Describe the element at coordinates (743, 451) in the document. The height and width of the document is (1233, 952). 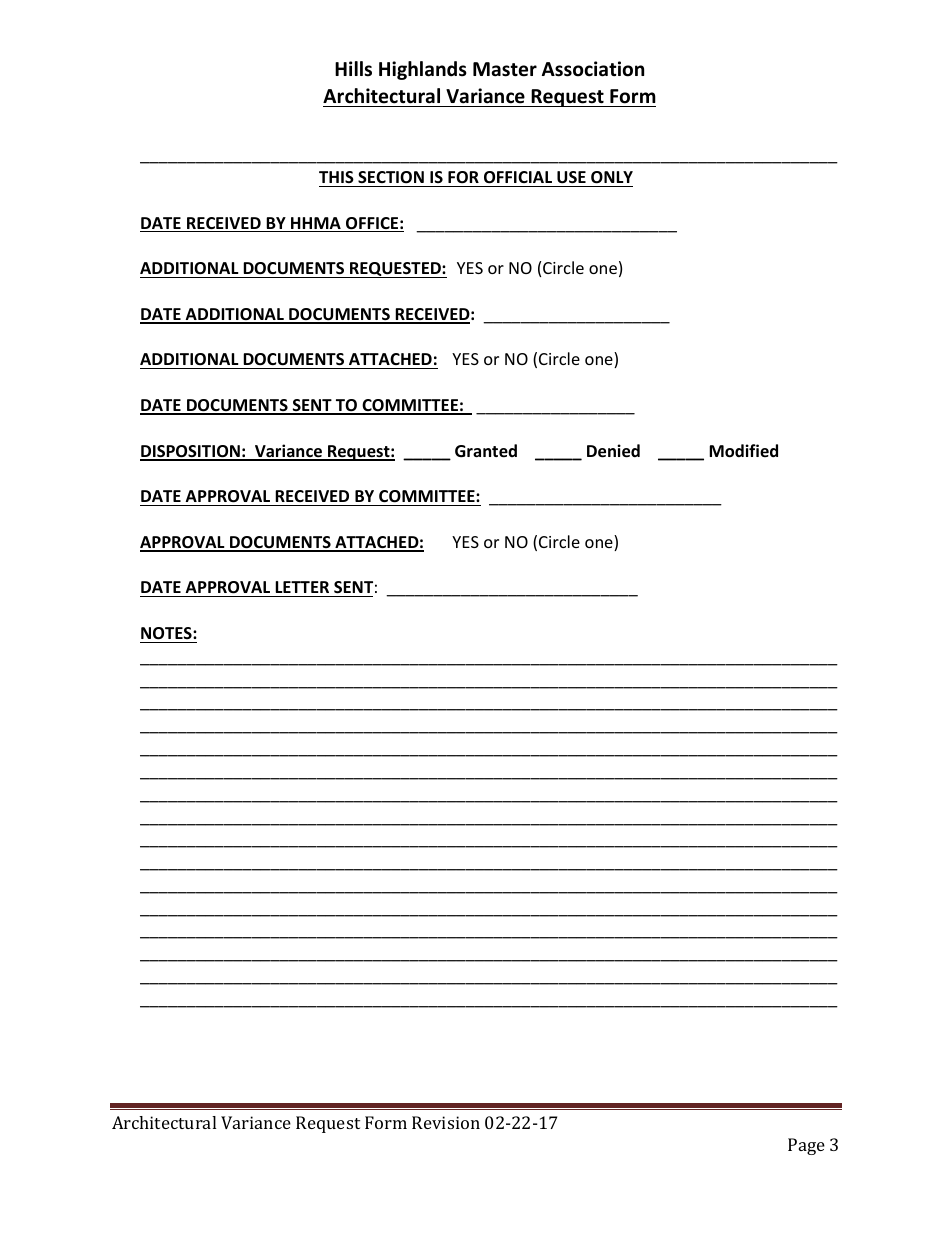
I see `Modified` at that location.
